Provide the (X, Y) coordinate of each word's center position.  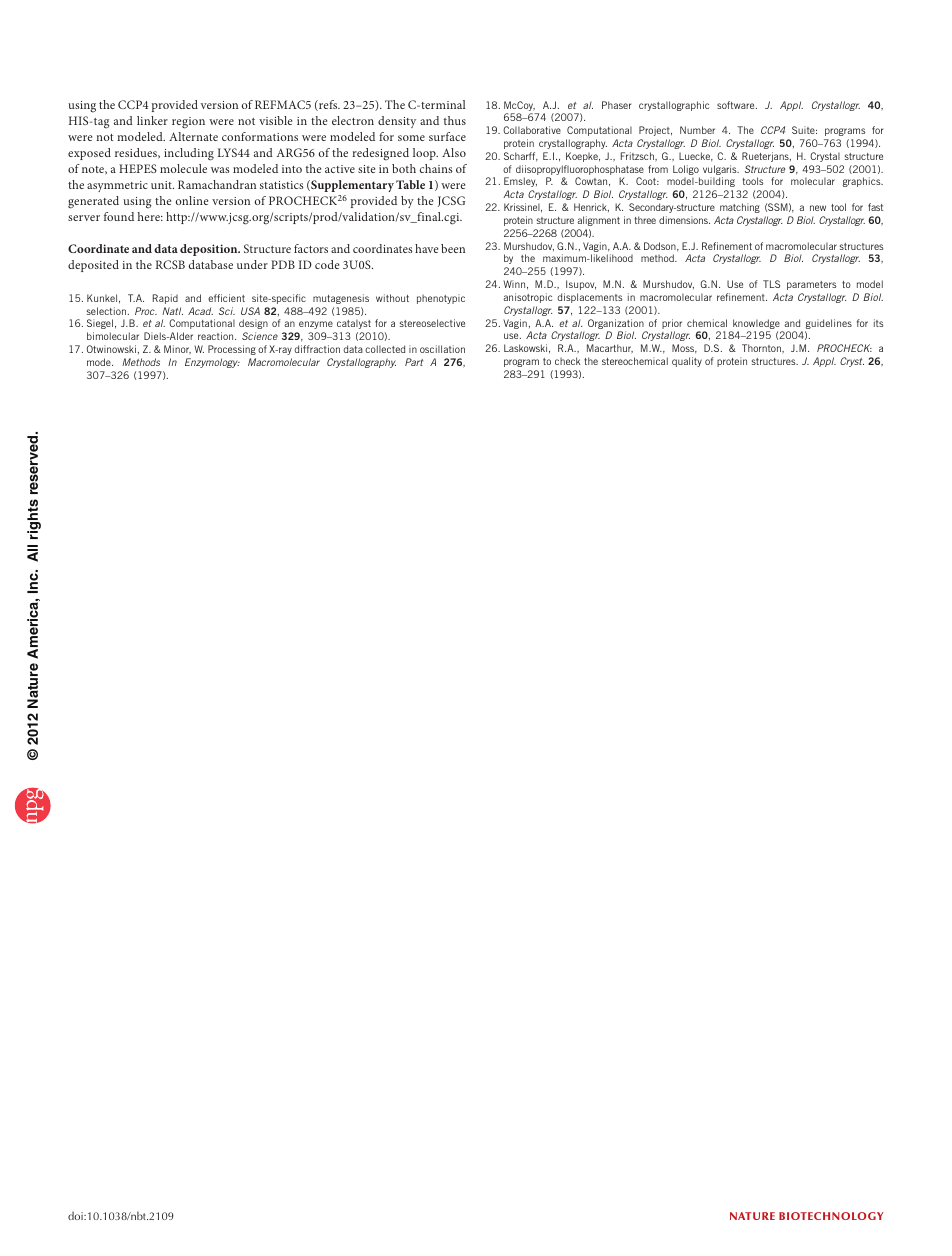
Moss (684, 349)
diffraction (317, 349)
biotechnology (831, 1216)
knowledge (756, 325)
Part (414, 362)
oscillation (442, 349)
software (737, 105)
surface (447, 136)
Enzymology (212, 363)
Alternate (193, 136)
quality (687, 362)
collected (385, 349)
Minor (177, 350)
